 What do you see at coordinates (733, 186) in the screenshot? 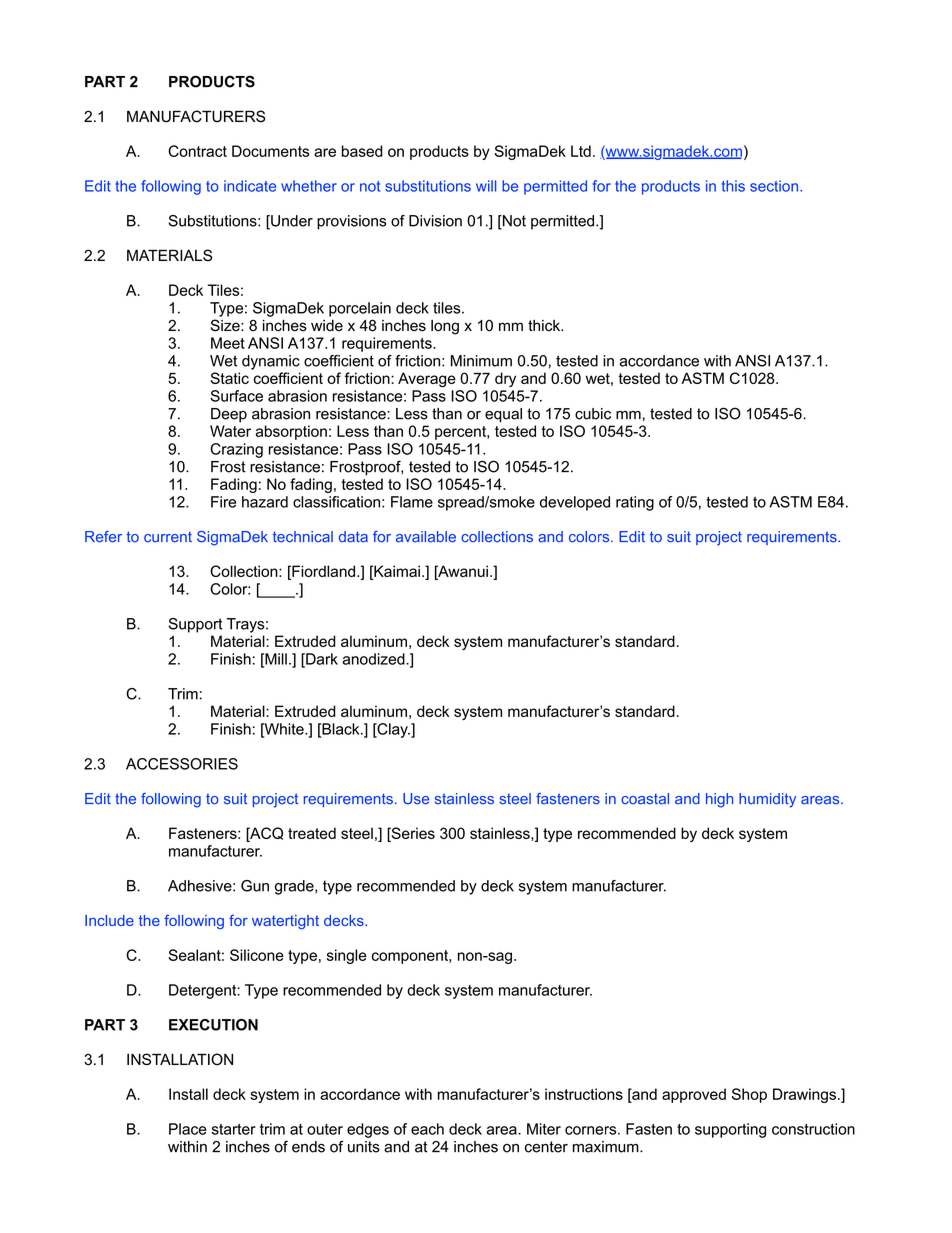
I see `this` at bounding box center [733, 186].
